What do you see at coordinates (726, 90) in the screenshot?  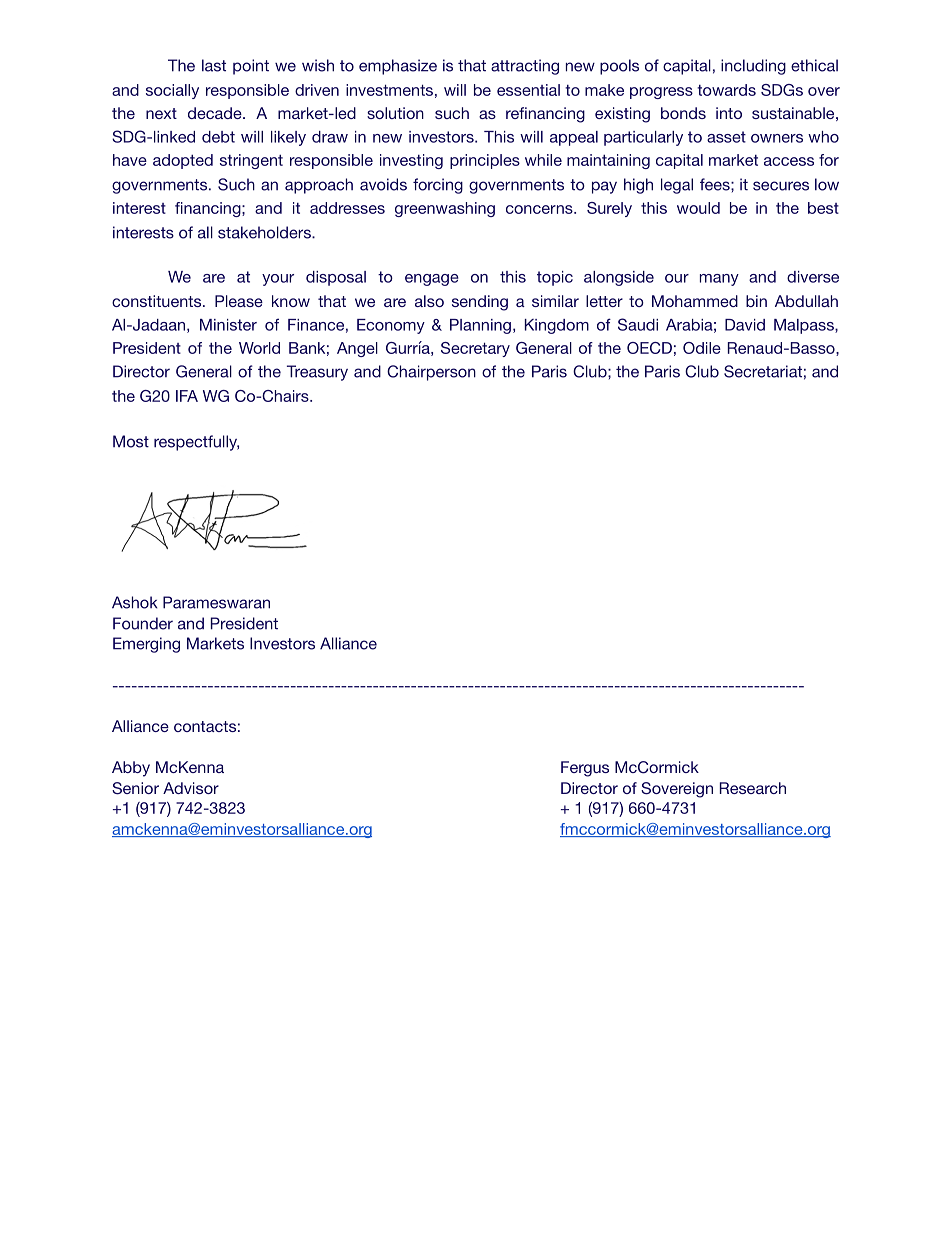 I see `towards` at bounding box center [726, 90].
